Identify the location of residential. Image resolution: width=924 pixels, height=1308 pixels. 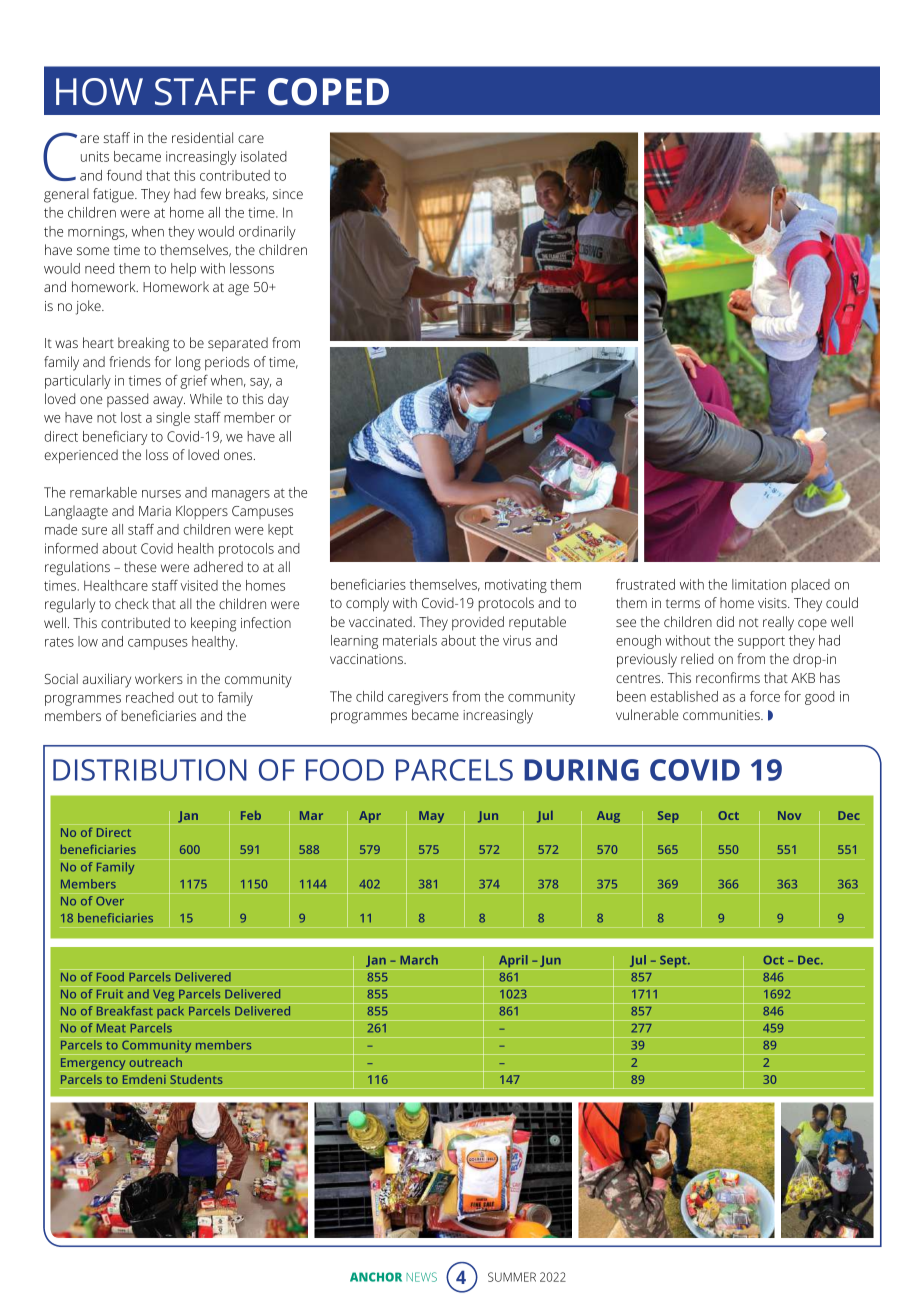
(202, 137).
